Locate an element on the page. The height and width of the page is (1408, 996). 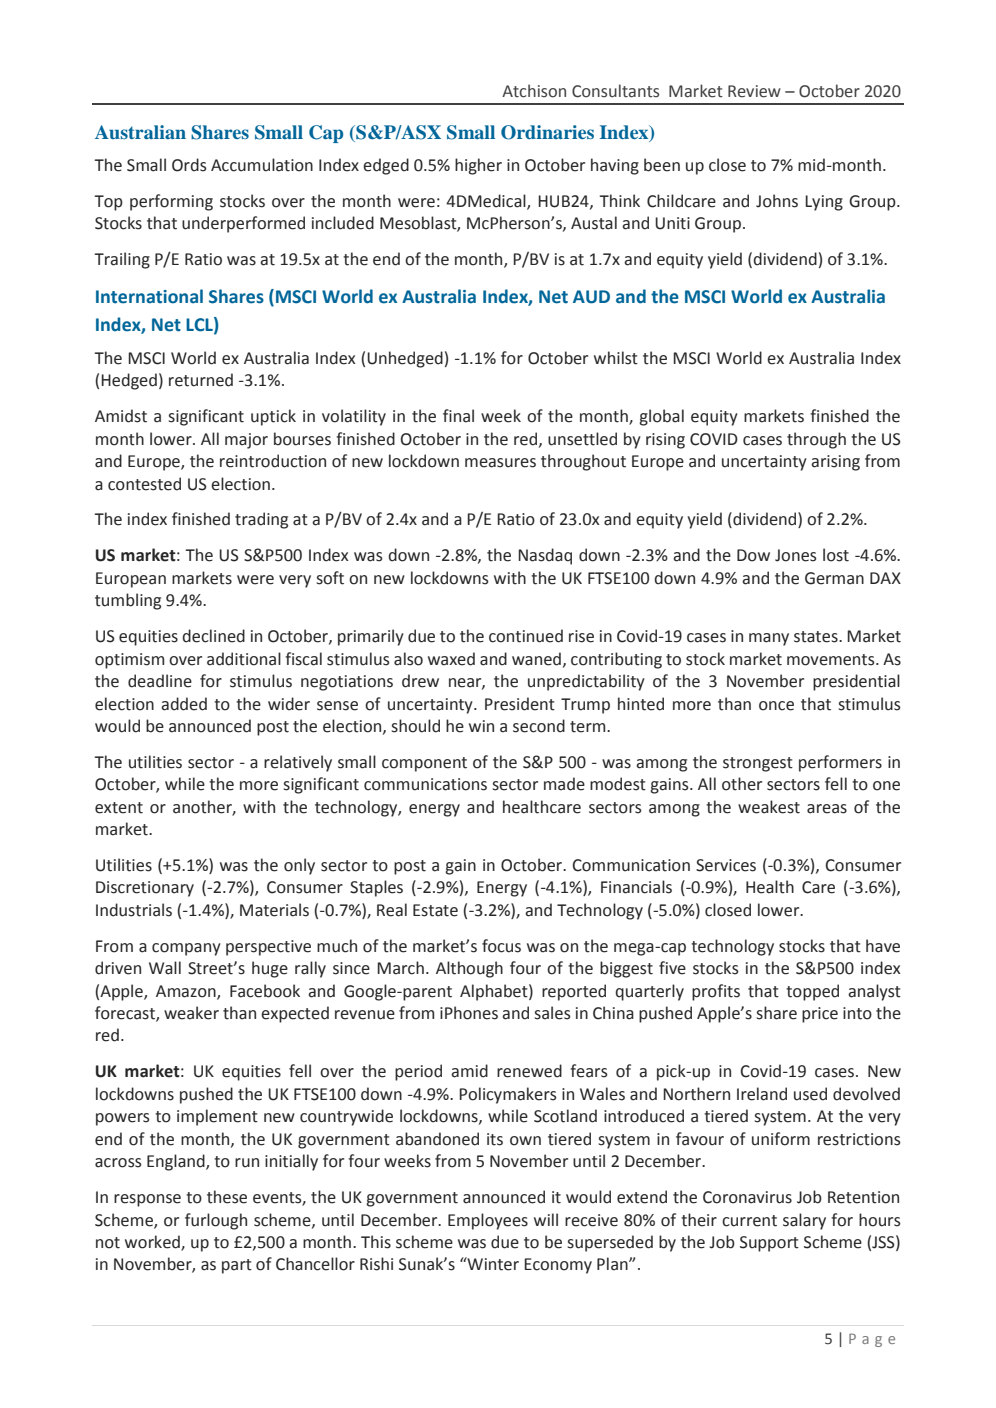
Employees is located at coordinates (488, 1221).
